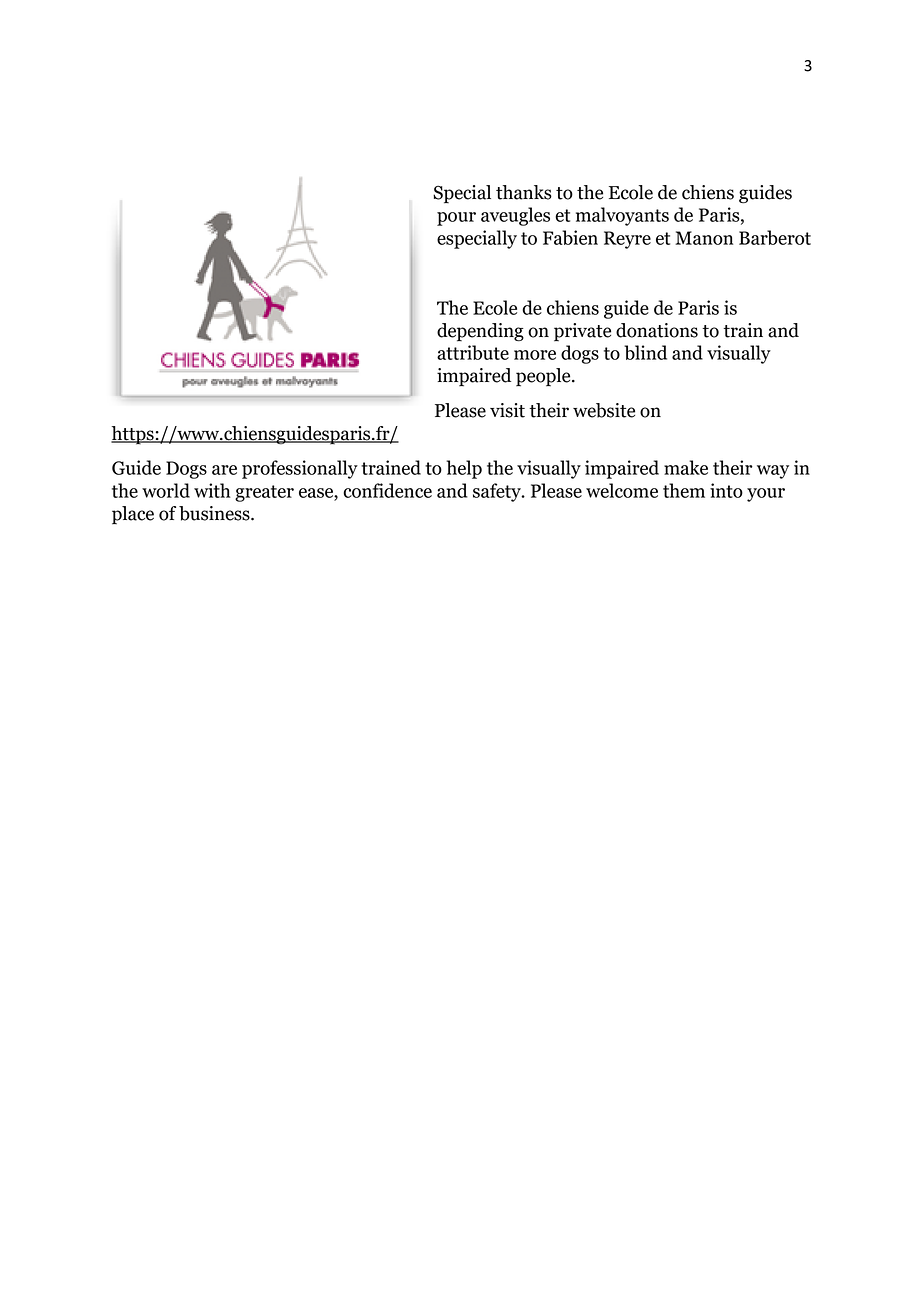 The image size is (924, 1308). What do you see at coordinates (498, 492) in the screenshot?
I see `safety` at bounding box center [498, 492].
